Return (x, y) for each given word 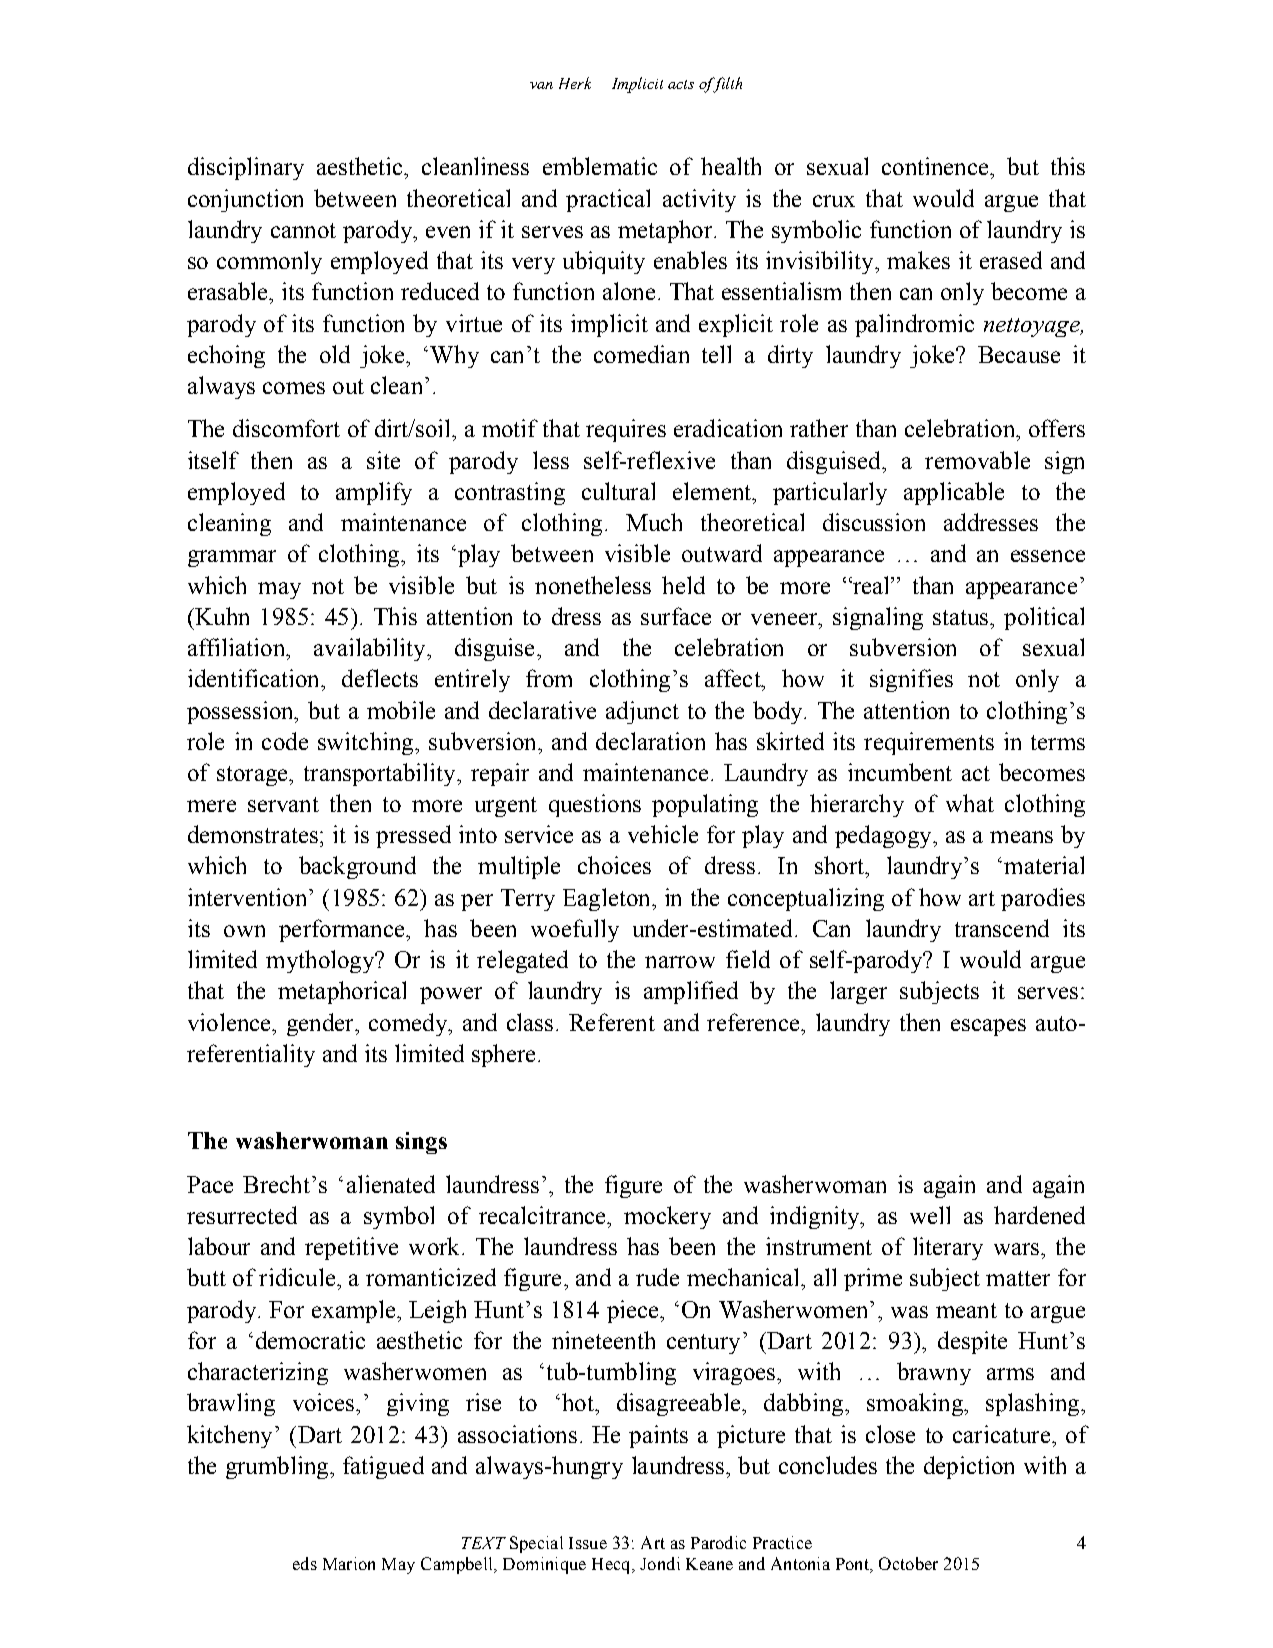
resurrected (242, 1215)
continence (936, 166)
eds (305, 1563)
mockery (667, 1217)
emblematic (600, 166)
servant (283, 804)
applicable (954, 493)
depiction (969, 1467)
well (930, 1215)
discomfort (286, 428)
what (970, 803)
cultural (618, 491)
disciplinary (246, 168)
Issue (588, 1543)
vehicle (663, 834)
